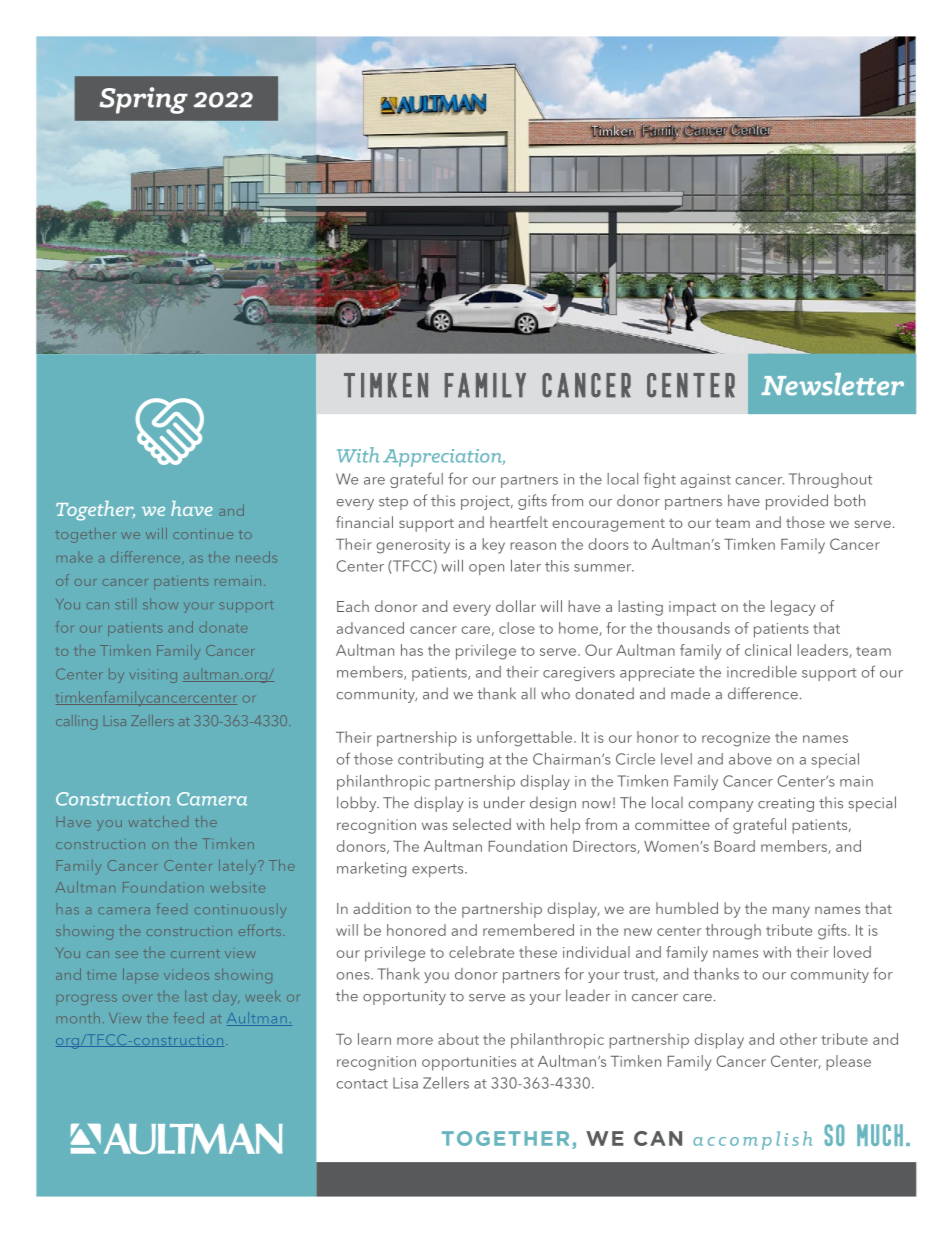 The height and width of the image is (1233, 952). Describe the element at coordinates (832, 384) in the image. I see `Newsletter` at that location.
